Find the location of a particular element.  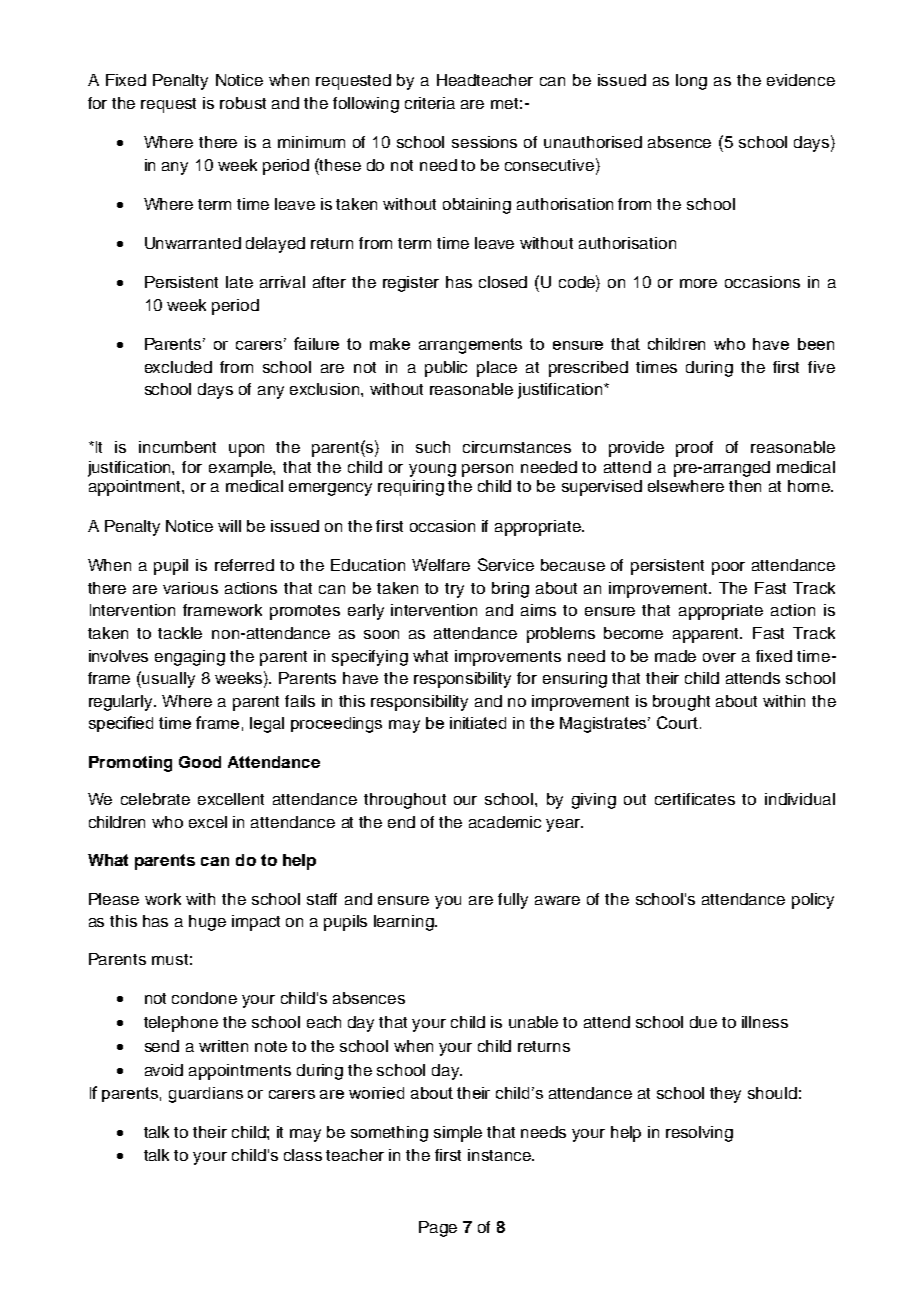

over is located at coordinates (719, 657).
